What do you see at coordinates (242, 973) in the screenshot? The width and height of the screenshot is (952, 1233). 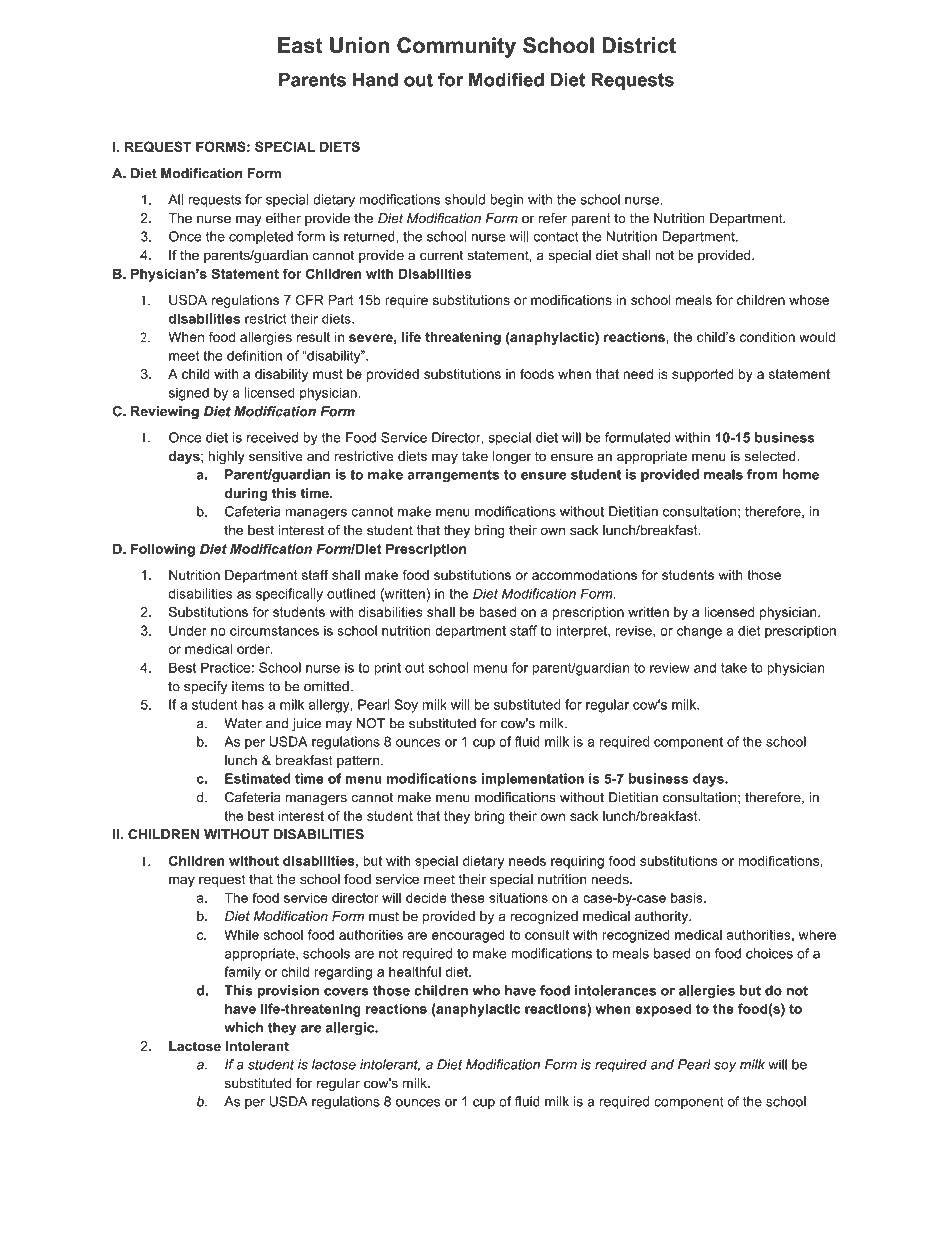 I see `family` at bounding box center [242, 973].
